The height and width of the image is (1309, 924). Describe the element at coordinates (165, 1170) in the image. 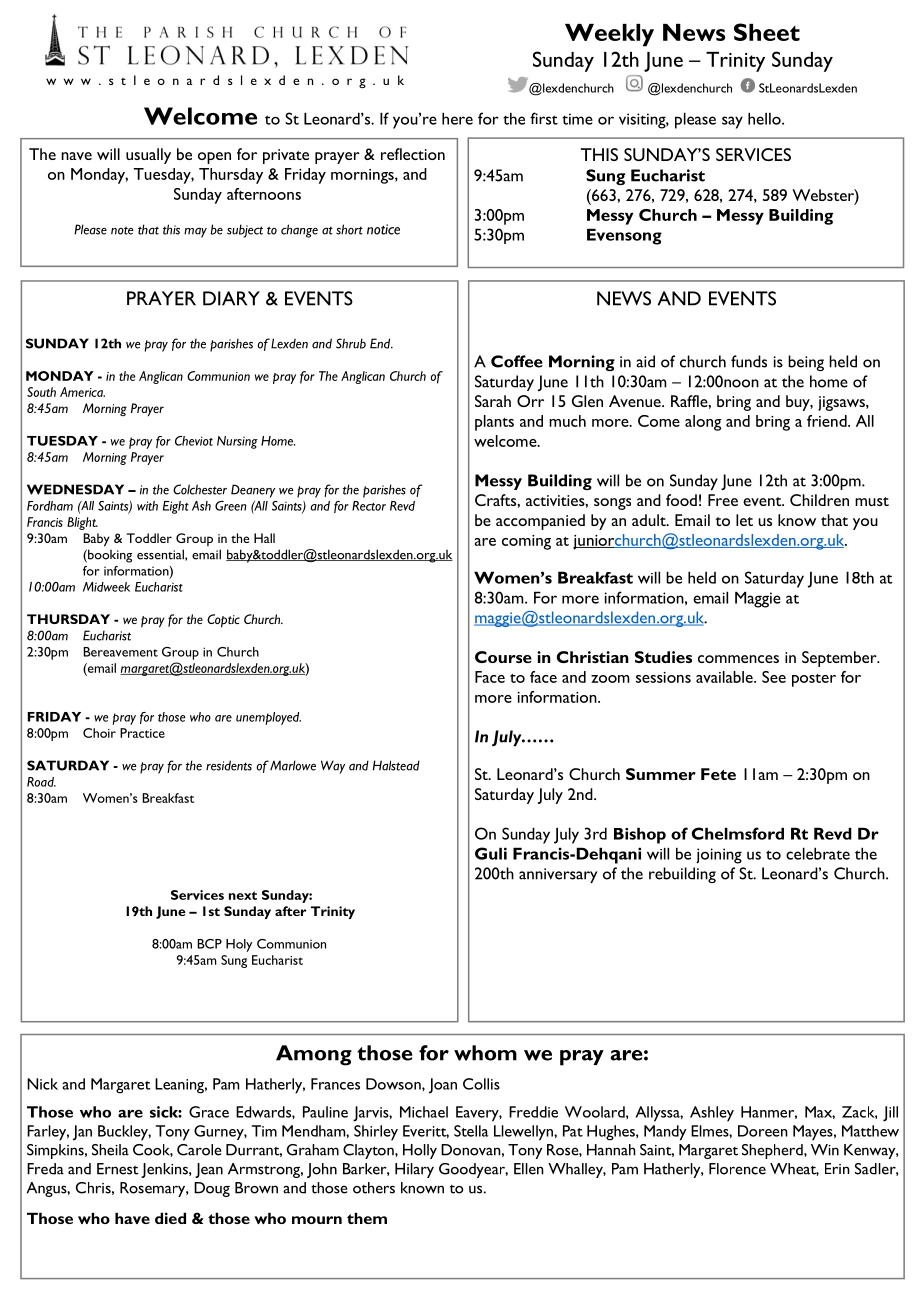

I see `Jenkins` at that location.
